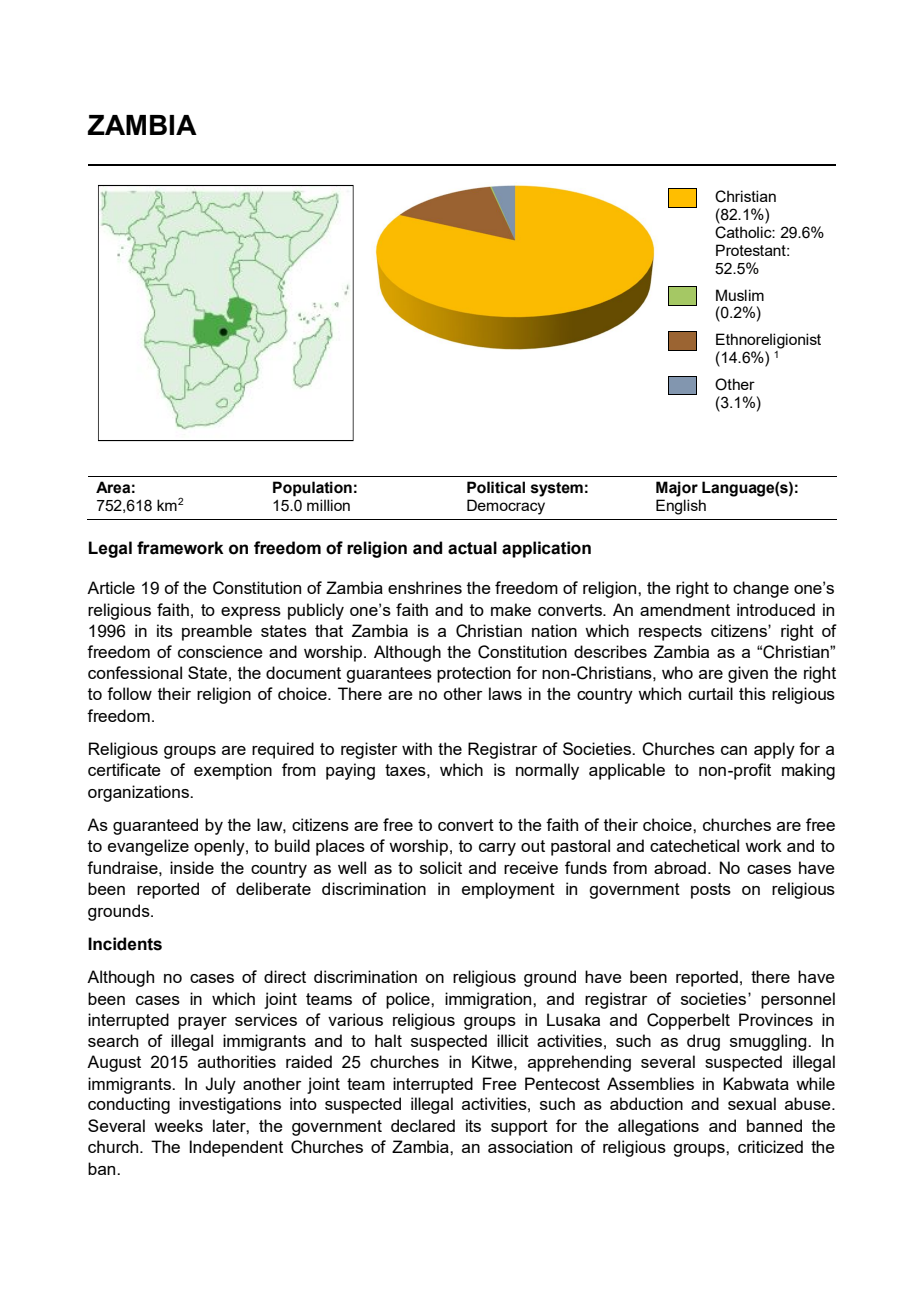 Image resolution: width=924 pixels, height=1308 pixels. Describe the element at coordinates (312, 489) in the screenshot. I see `Population` at that location.
